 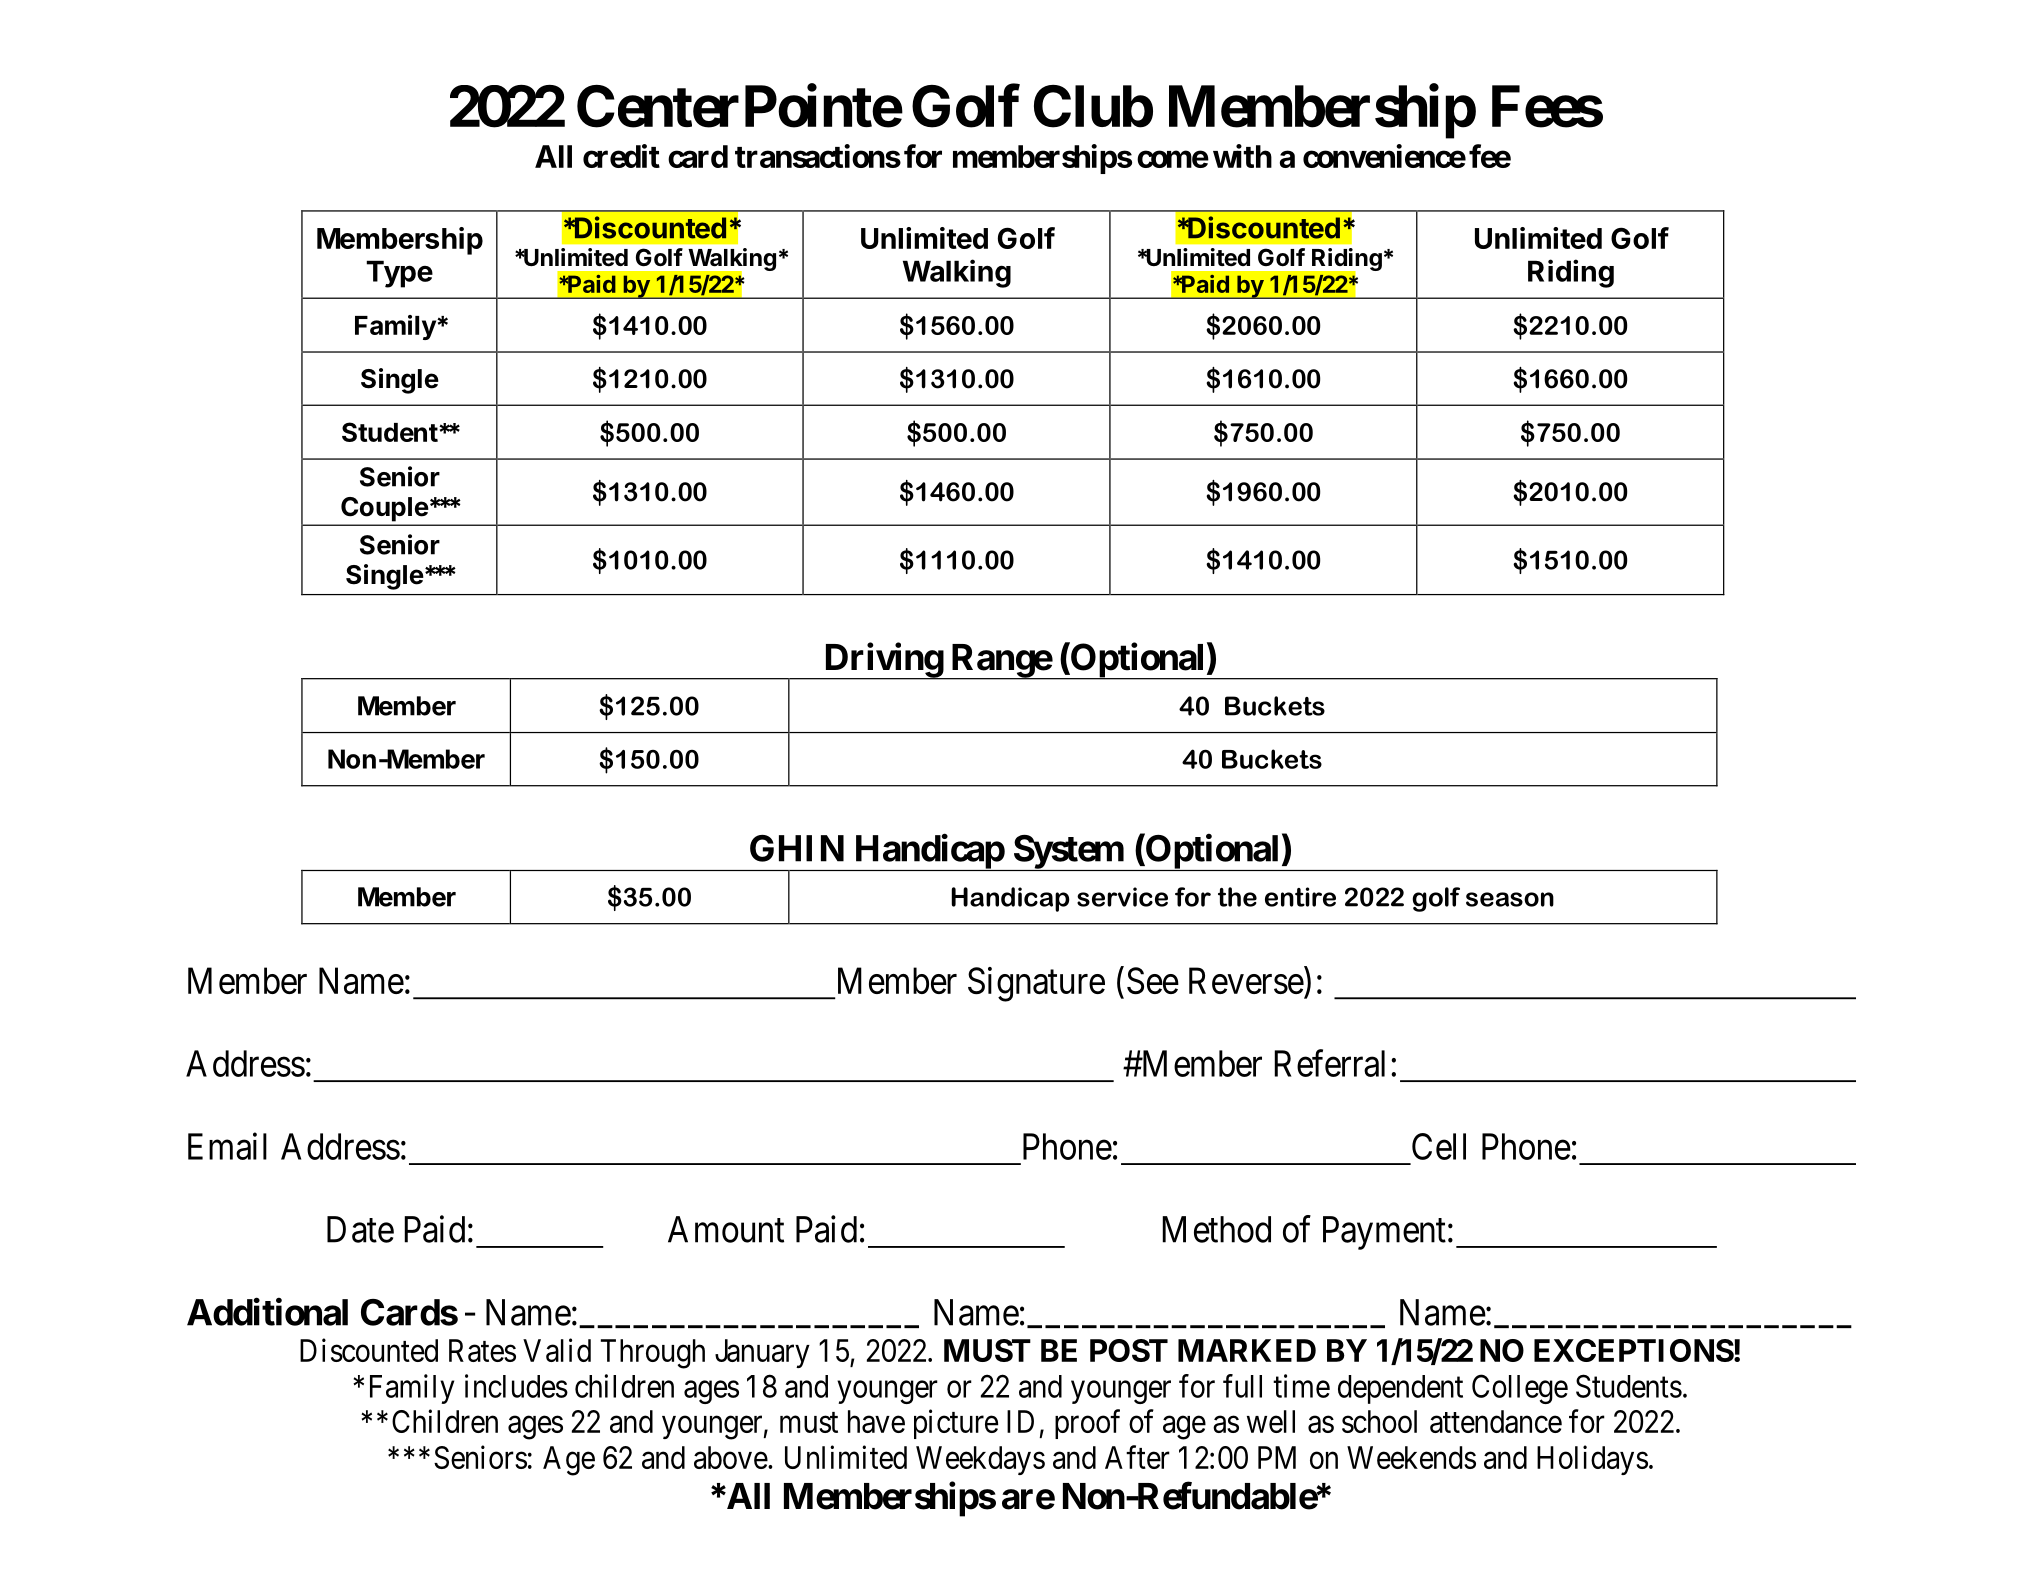 I want to click on entire, so click(x=1300, y=897).
